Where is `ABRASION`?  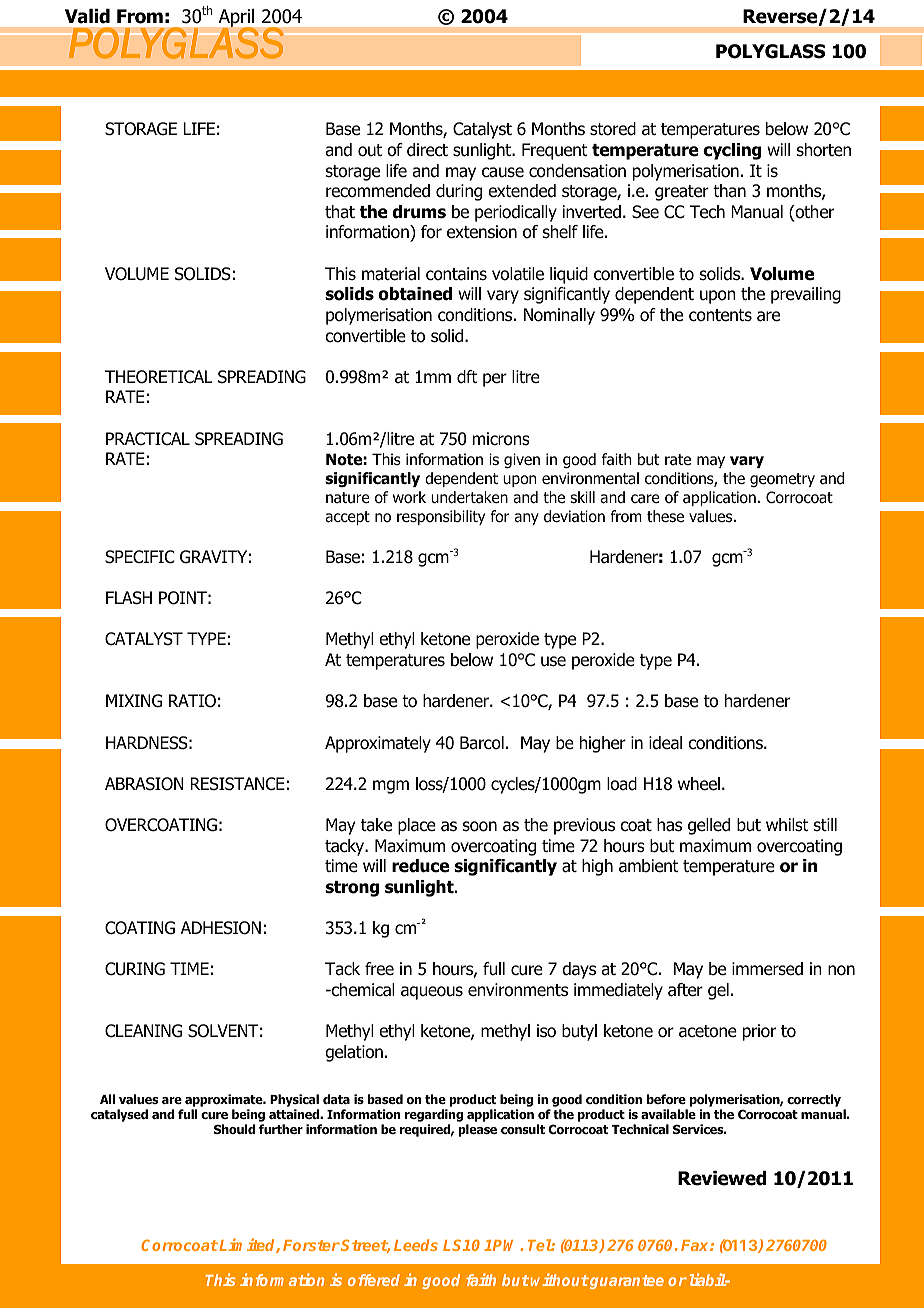
ABRASION is located at coordinates (144, 784).
